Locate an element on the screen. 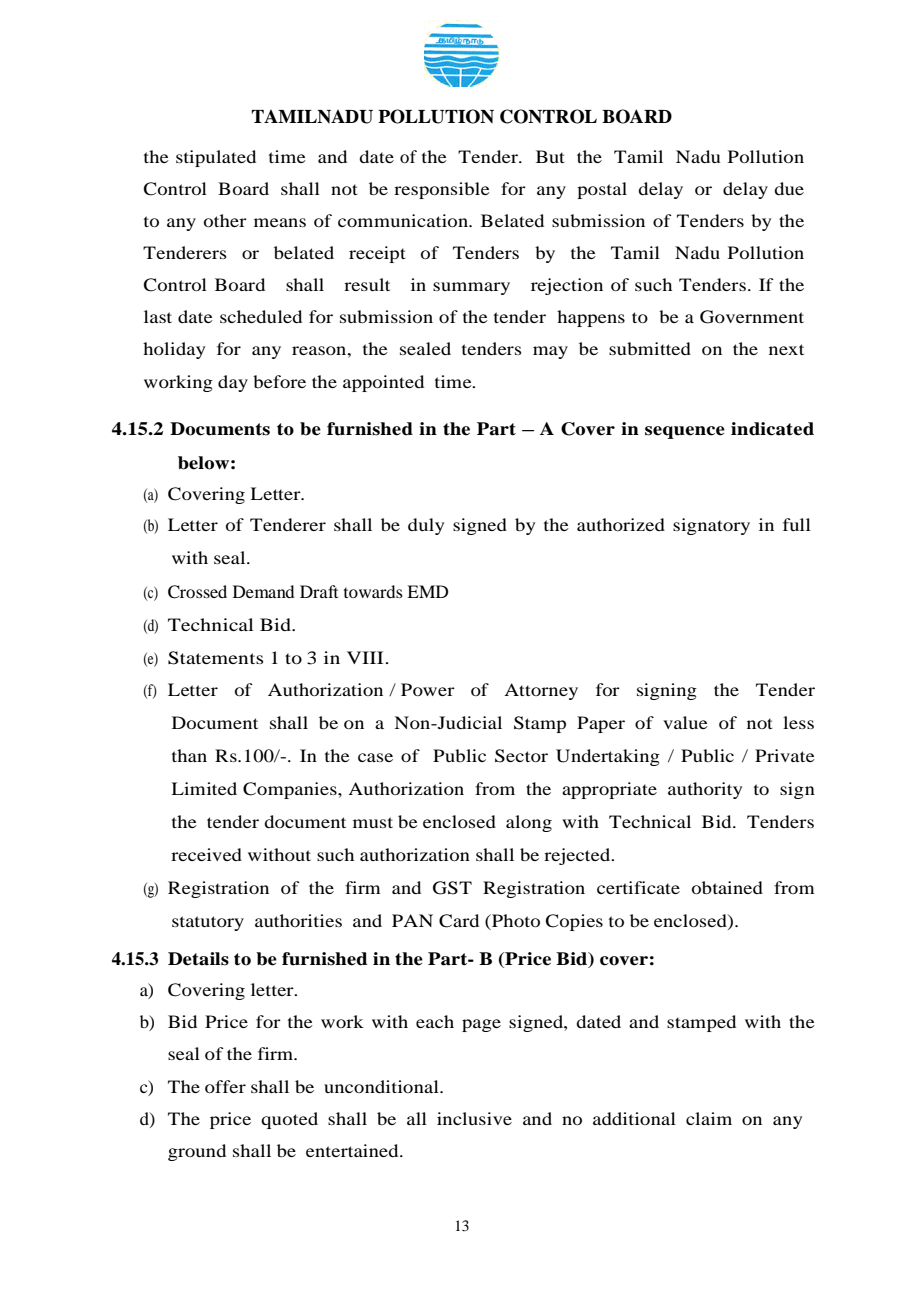 Image resolution: width=924 pixels, height=1308 pixels. along is located at coordinates (529, 823).
